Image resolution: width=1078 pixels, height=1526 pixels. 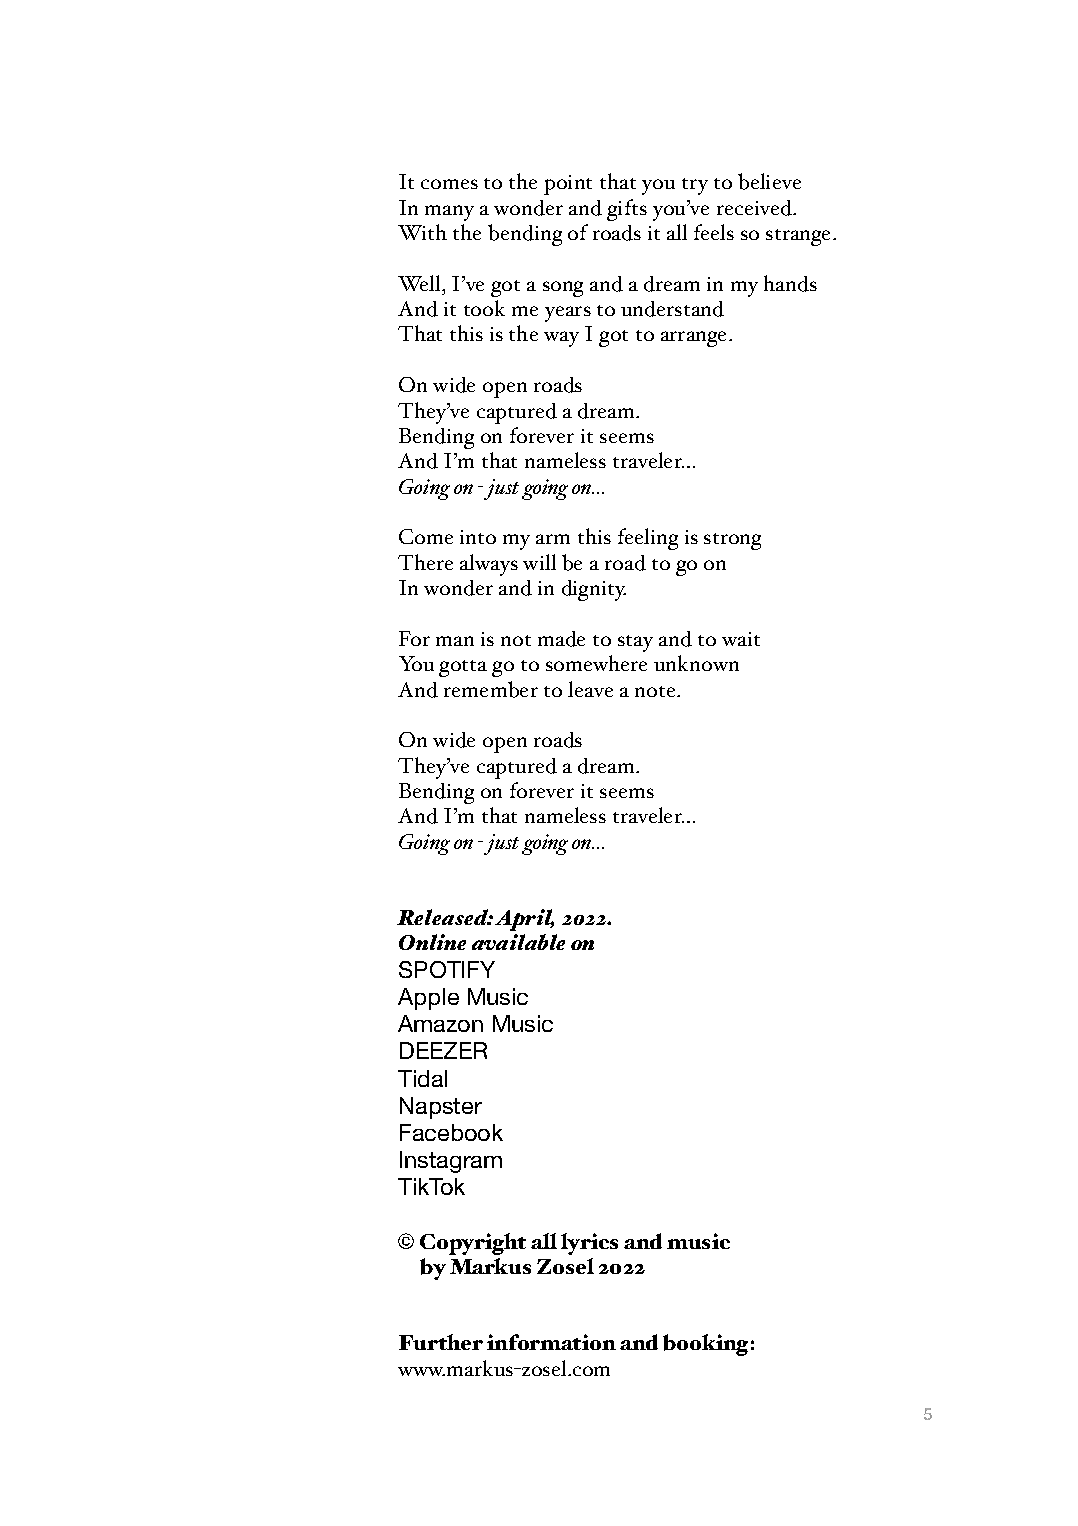 I want to click on SPOTIFY, so click(x=447, y=969).
